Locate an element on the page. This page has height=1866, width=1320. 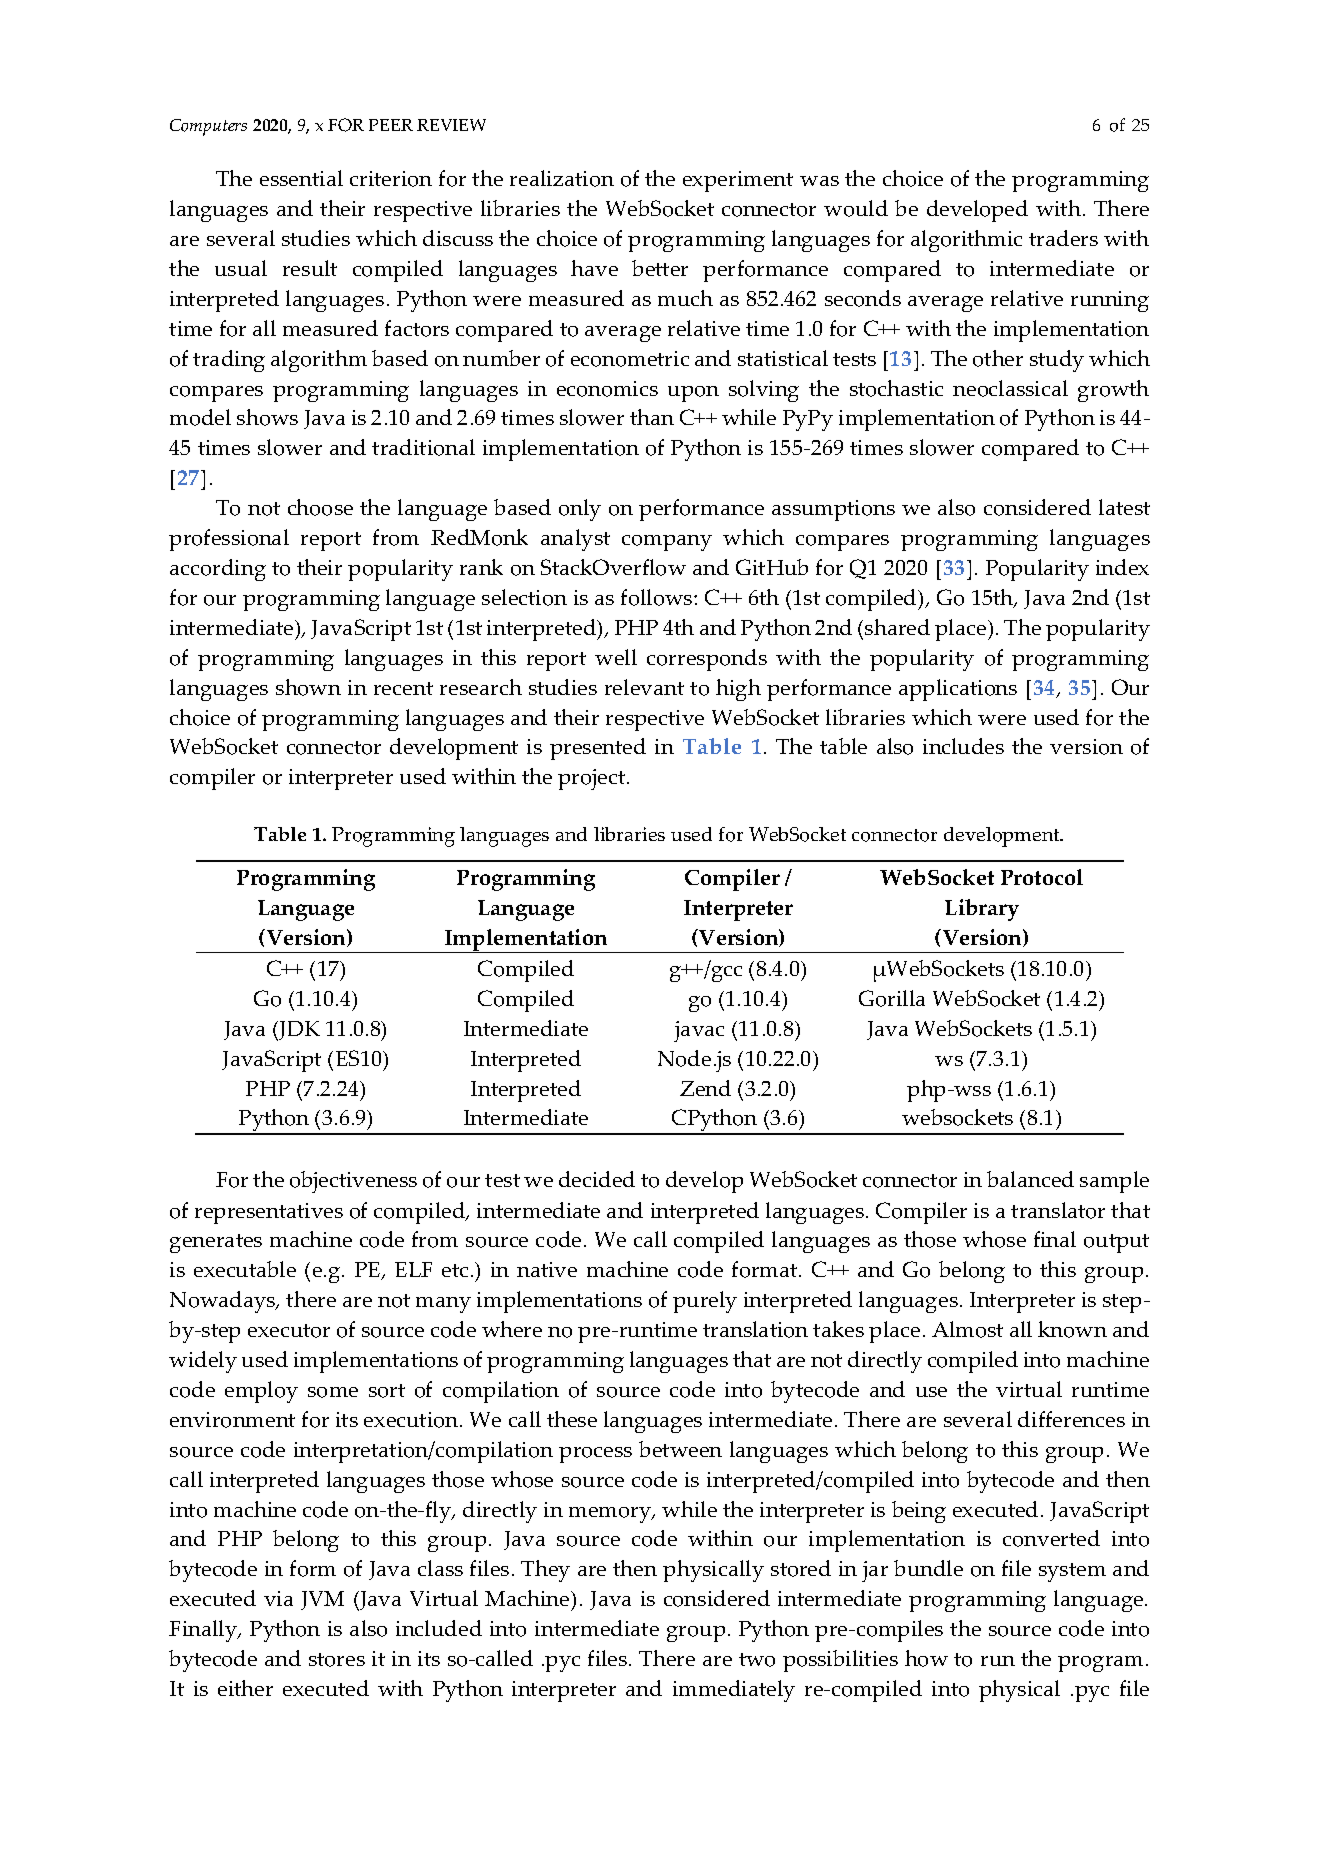
immediately is located at coordinates (734, 1691).
